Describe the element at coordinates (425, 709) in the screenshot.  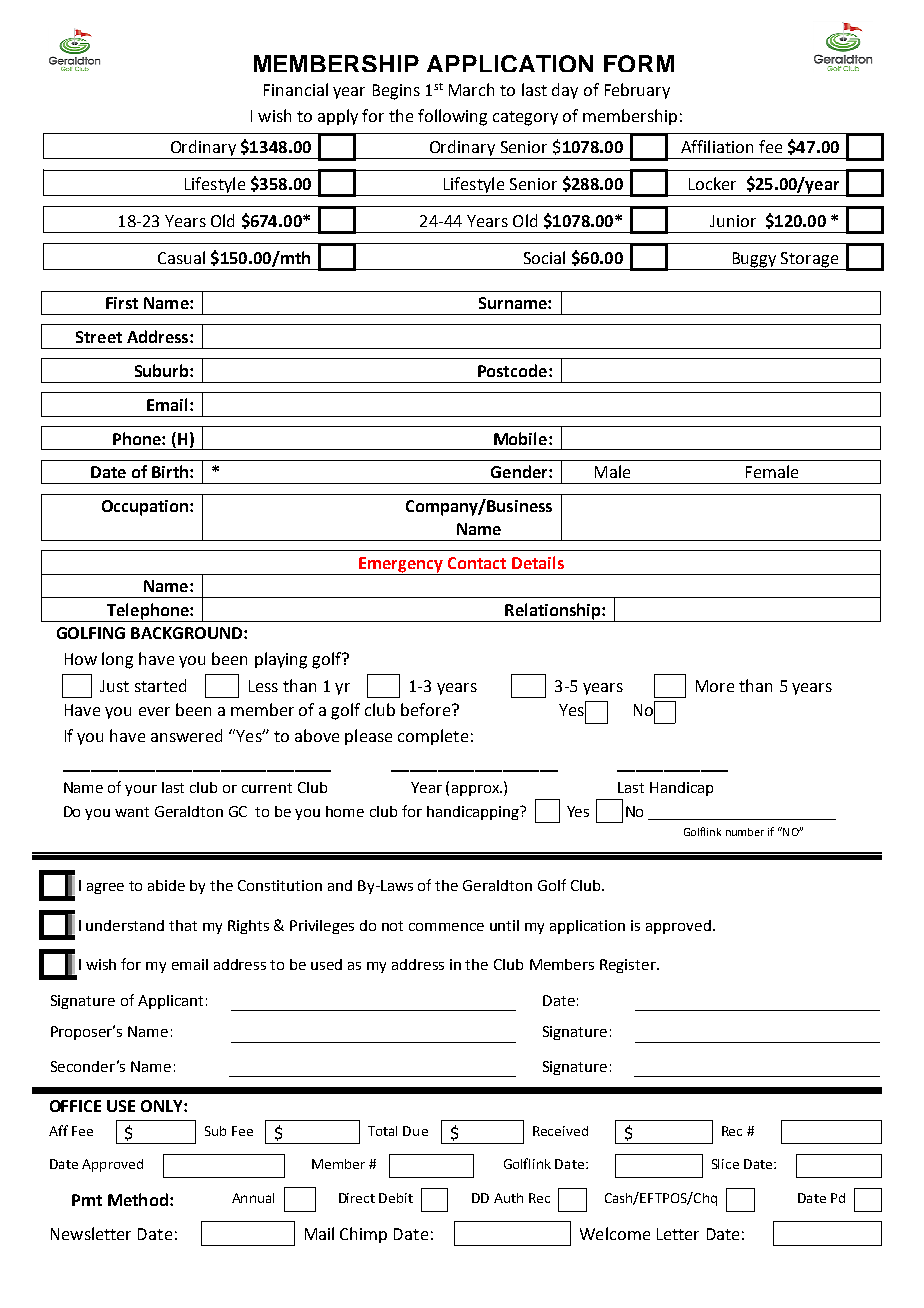
I see `before` at that location.
